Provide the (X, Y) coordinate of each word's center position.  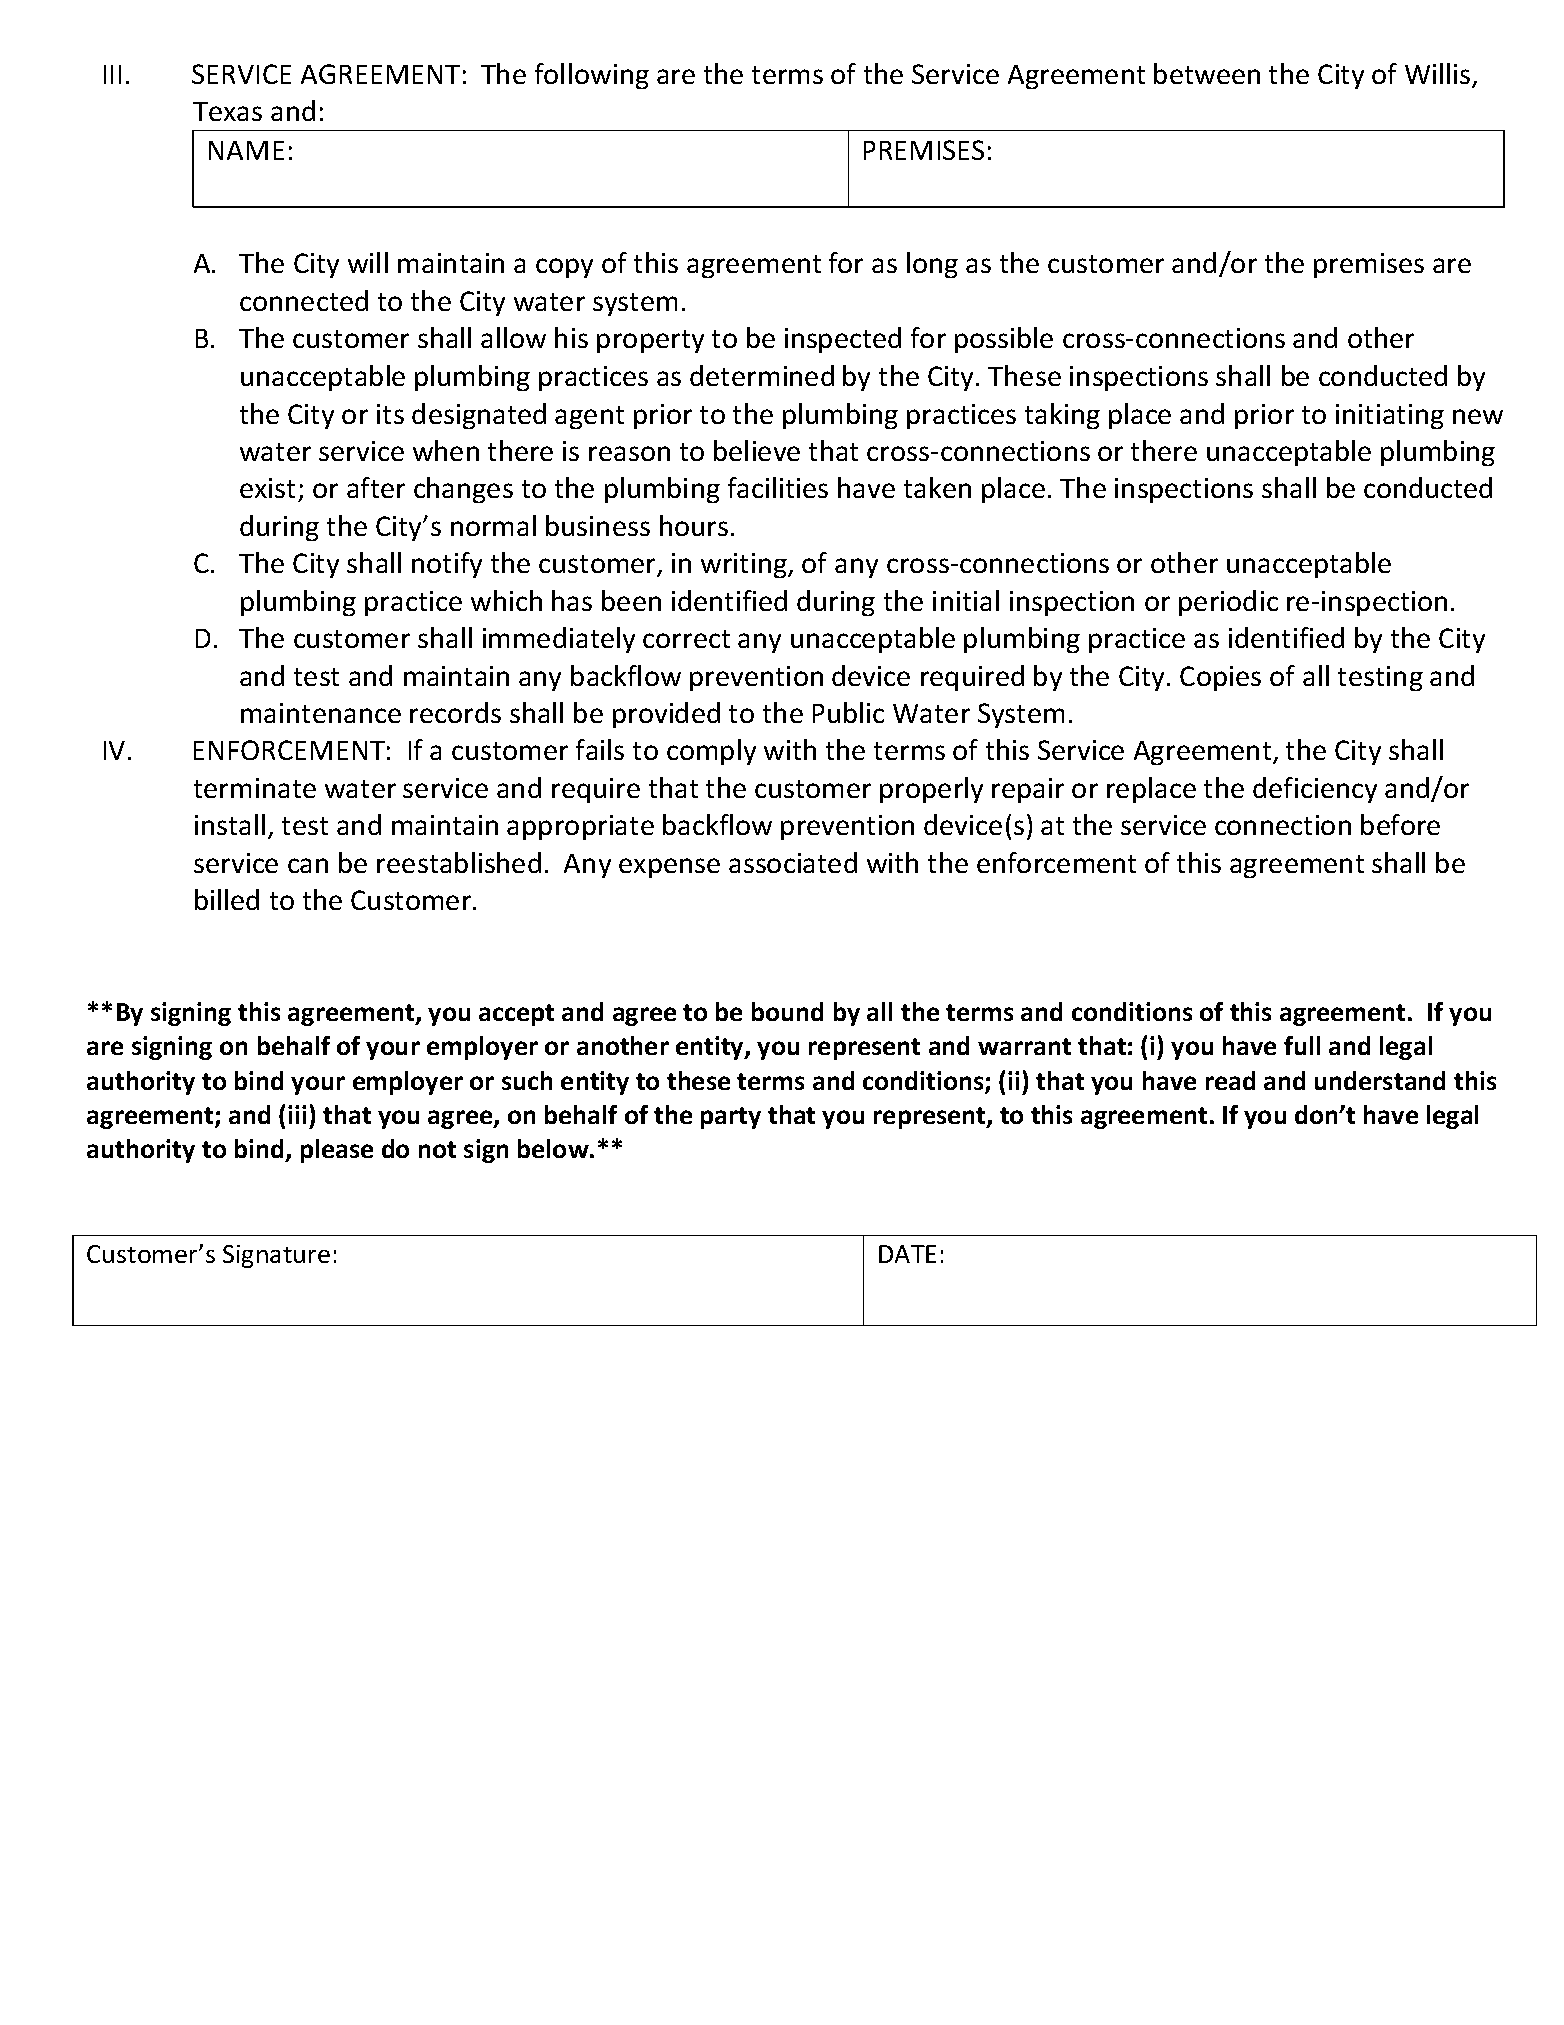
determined (762, 375)
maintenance (321, 713)
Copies (1220, 678)
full (1302, 1045)
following (592, 76)
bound (787, 1011)
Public (848, 712)
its (390, 414)
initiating (1390, 416)
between (1207, 73)
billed (227, 899)
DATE (907, 1254)
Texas (227, 111)
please (337, 1151)
